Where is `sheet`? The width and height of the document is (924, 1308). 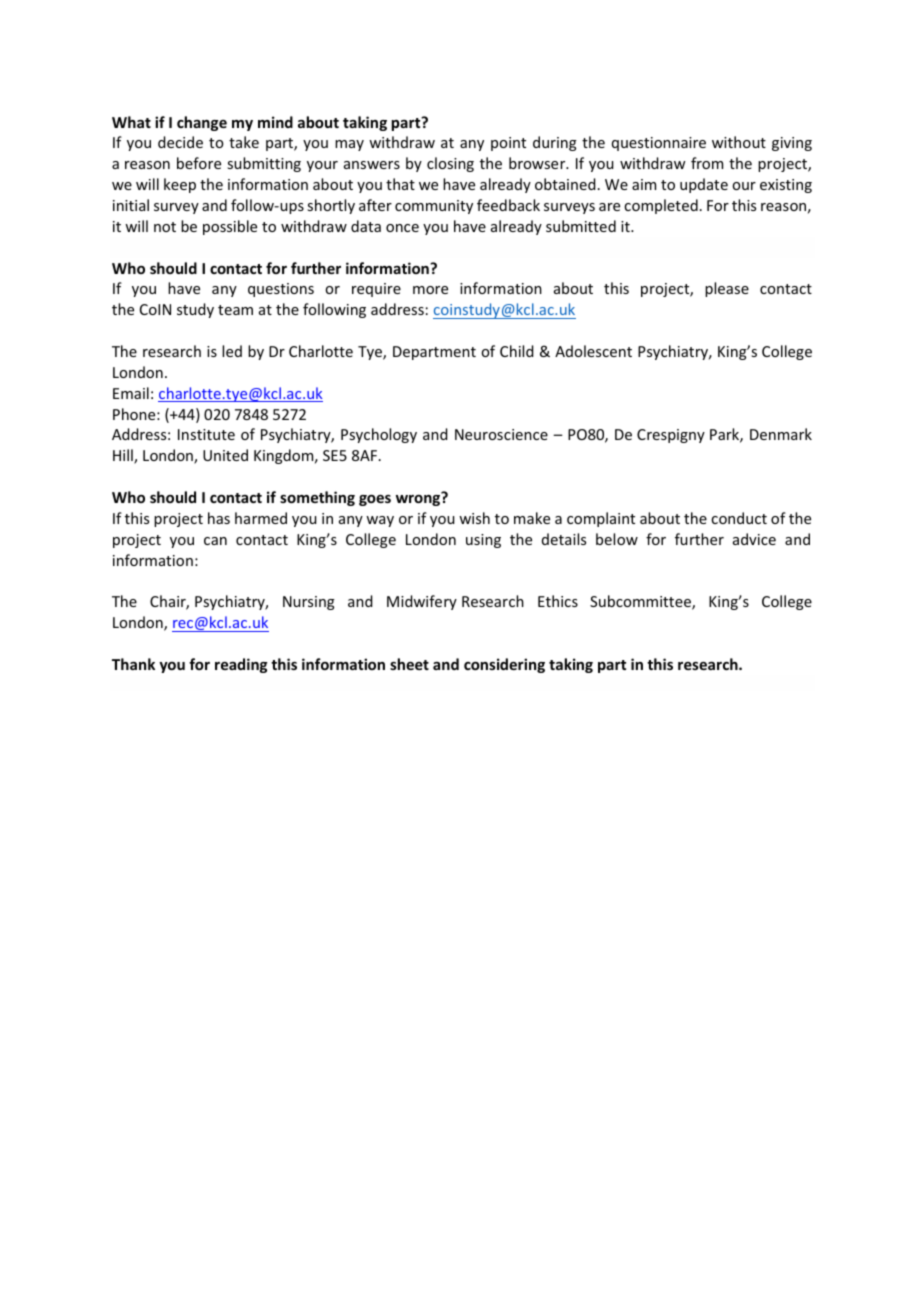
sheet is located at coordinates (409, 664).
